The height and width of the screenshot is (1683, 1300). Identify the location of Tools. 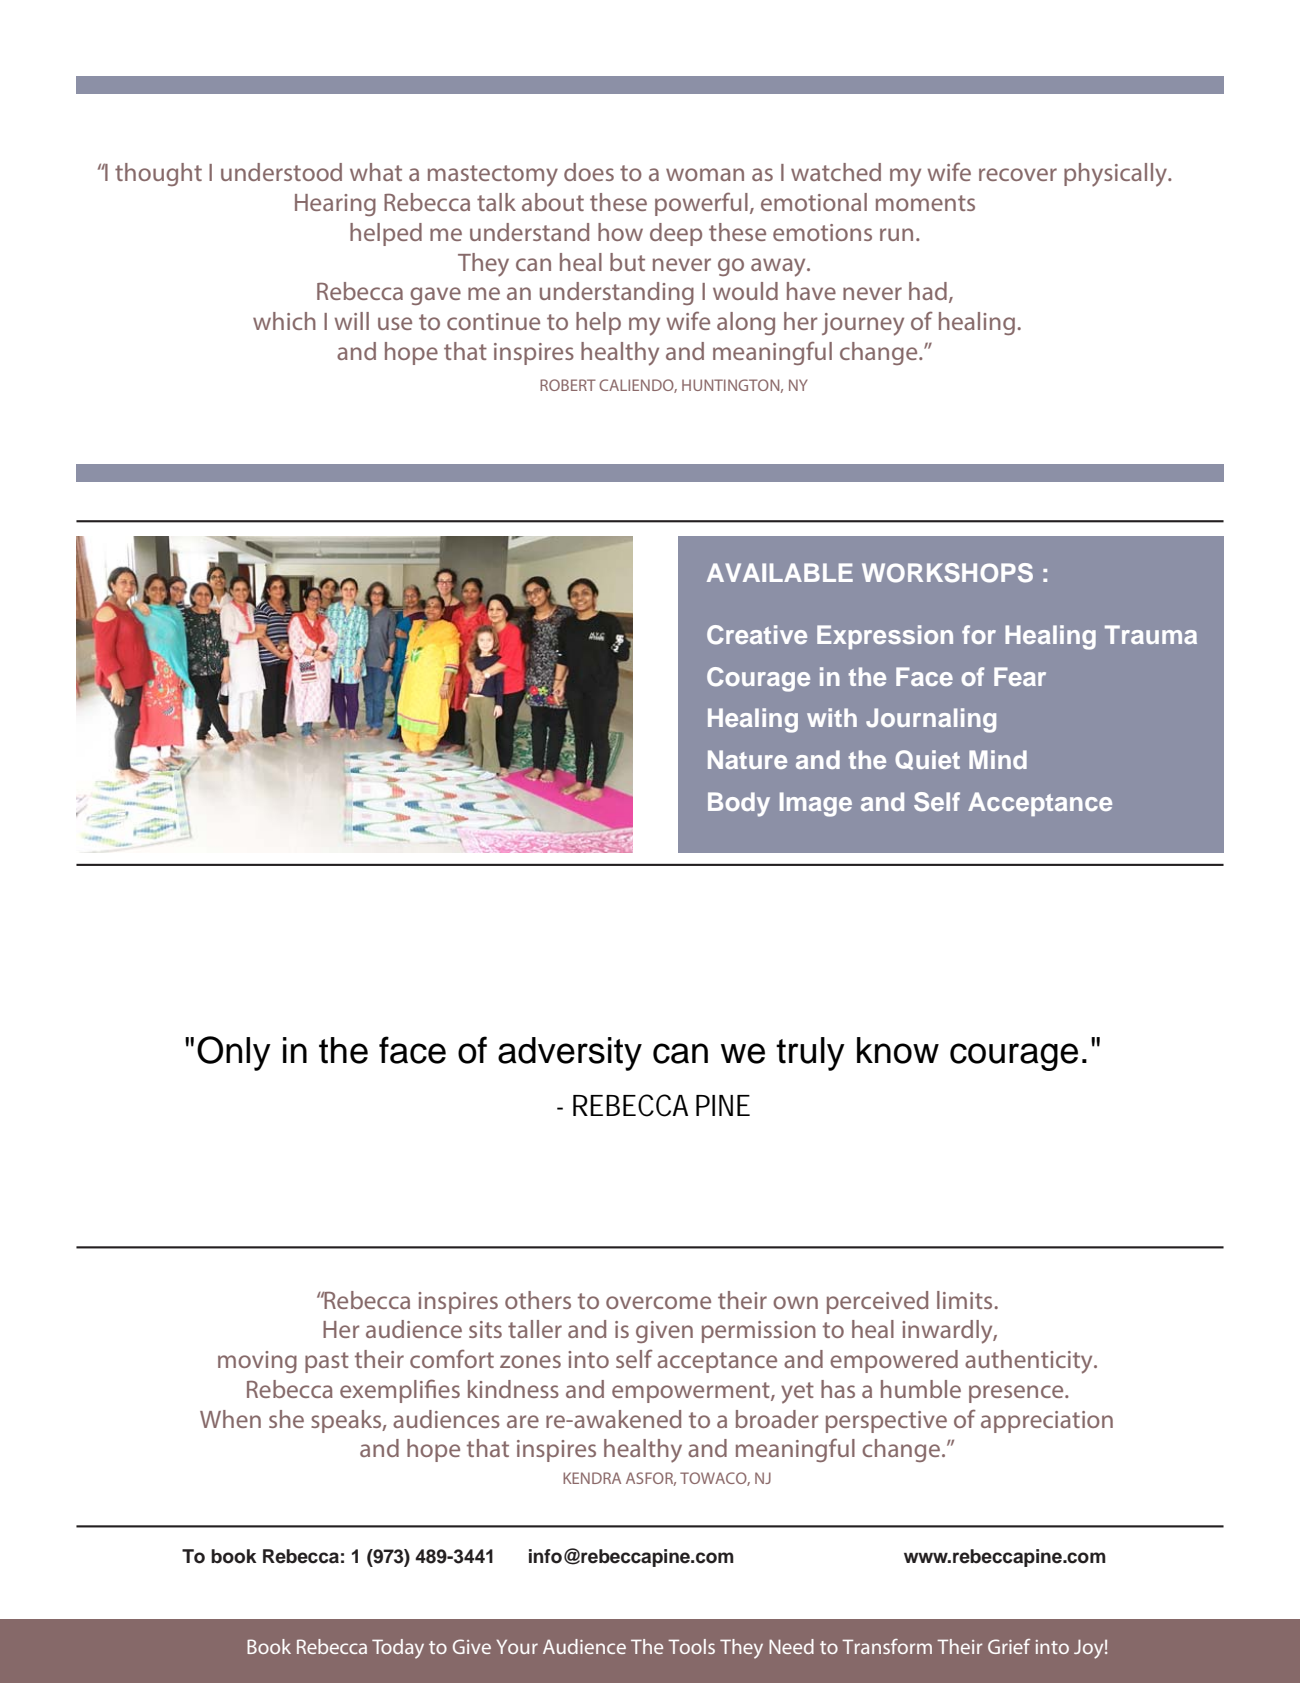
(691, 1646).
